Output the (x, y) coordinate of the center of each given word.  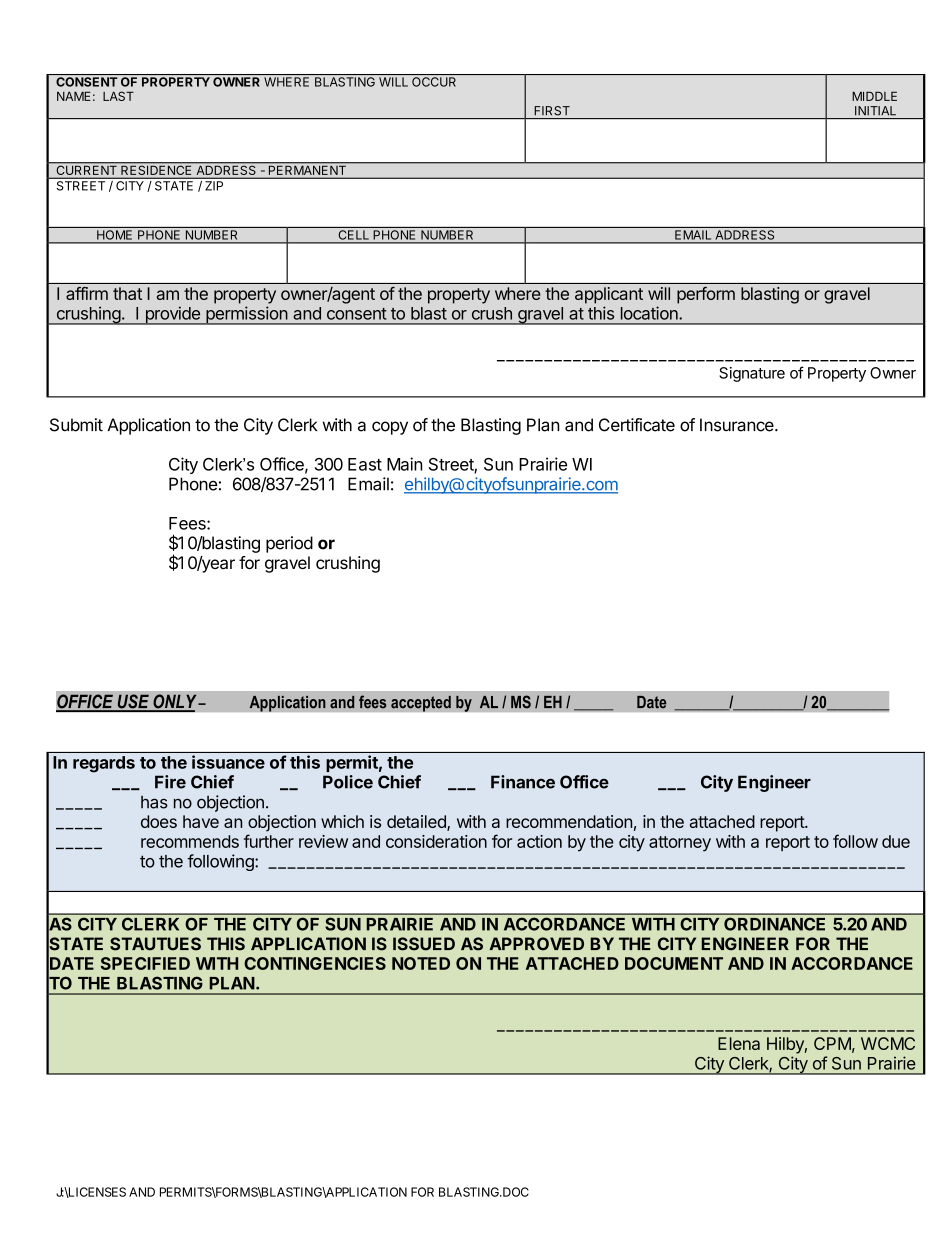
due (896, 841)
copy (390, 428)
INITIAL (875, 110)
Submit (76, 425)
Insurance (738, 425)
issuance (228, 762)
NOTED (421, 963)
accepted (421, 703)
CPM (832, 1043)
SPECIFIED (145, 963)
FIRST (552, 111)
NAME (74, 96)
